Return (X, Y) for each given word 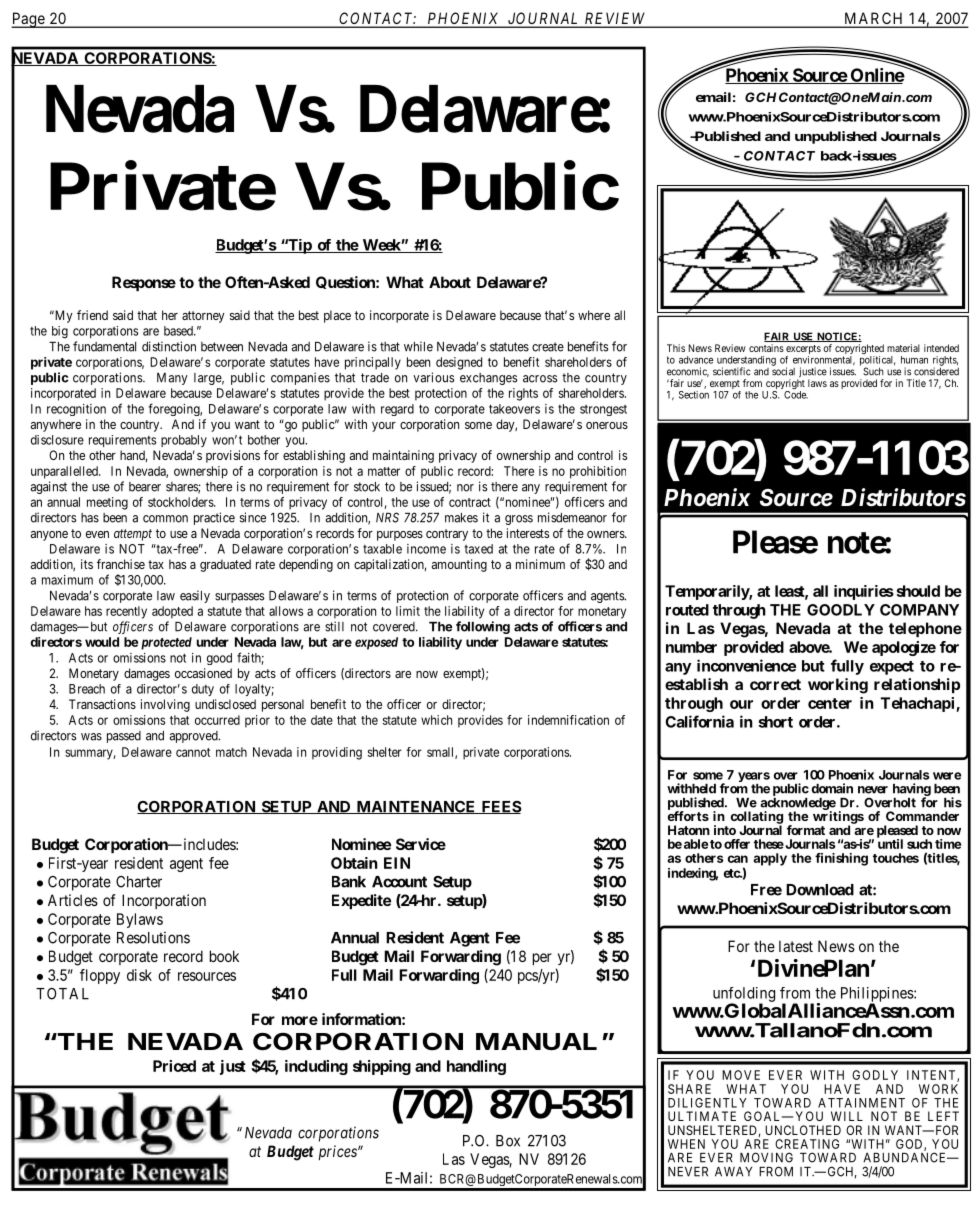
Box (508, 1141)
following (483, 627)
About (450, 282)
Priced (174, 1066)
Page (28, 20)
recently (126, 612)
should (918, 591)
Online (876, 75)
